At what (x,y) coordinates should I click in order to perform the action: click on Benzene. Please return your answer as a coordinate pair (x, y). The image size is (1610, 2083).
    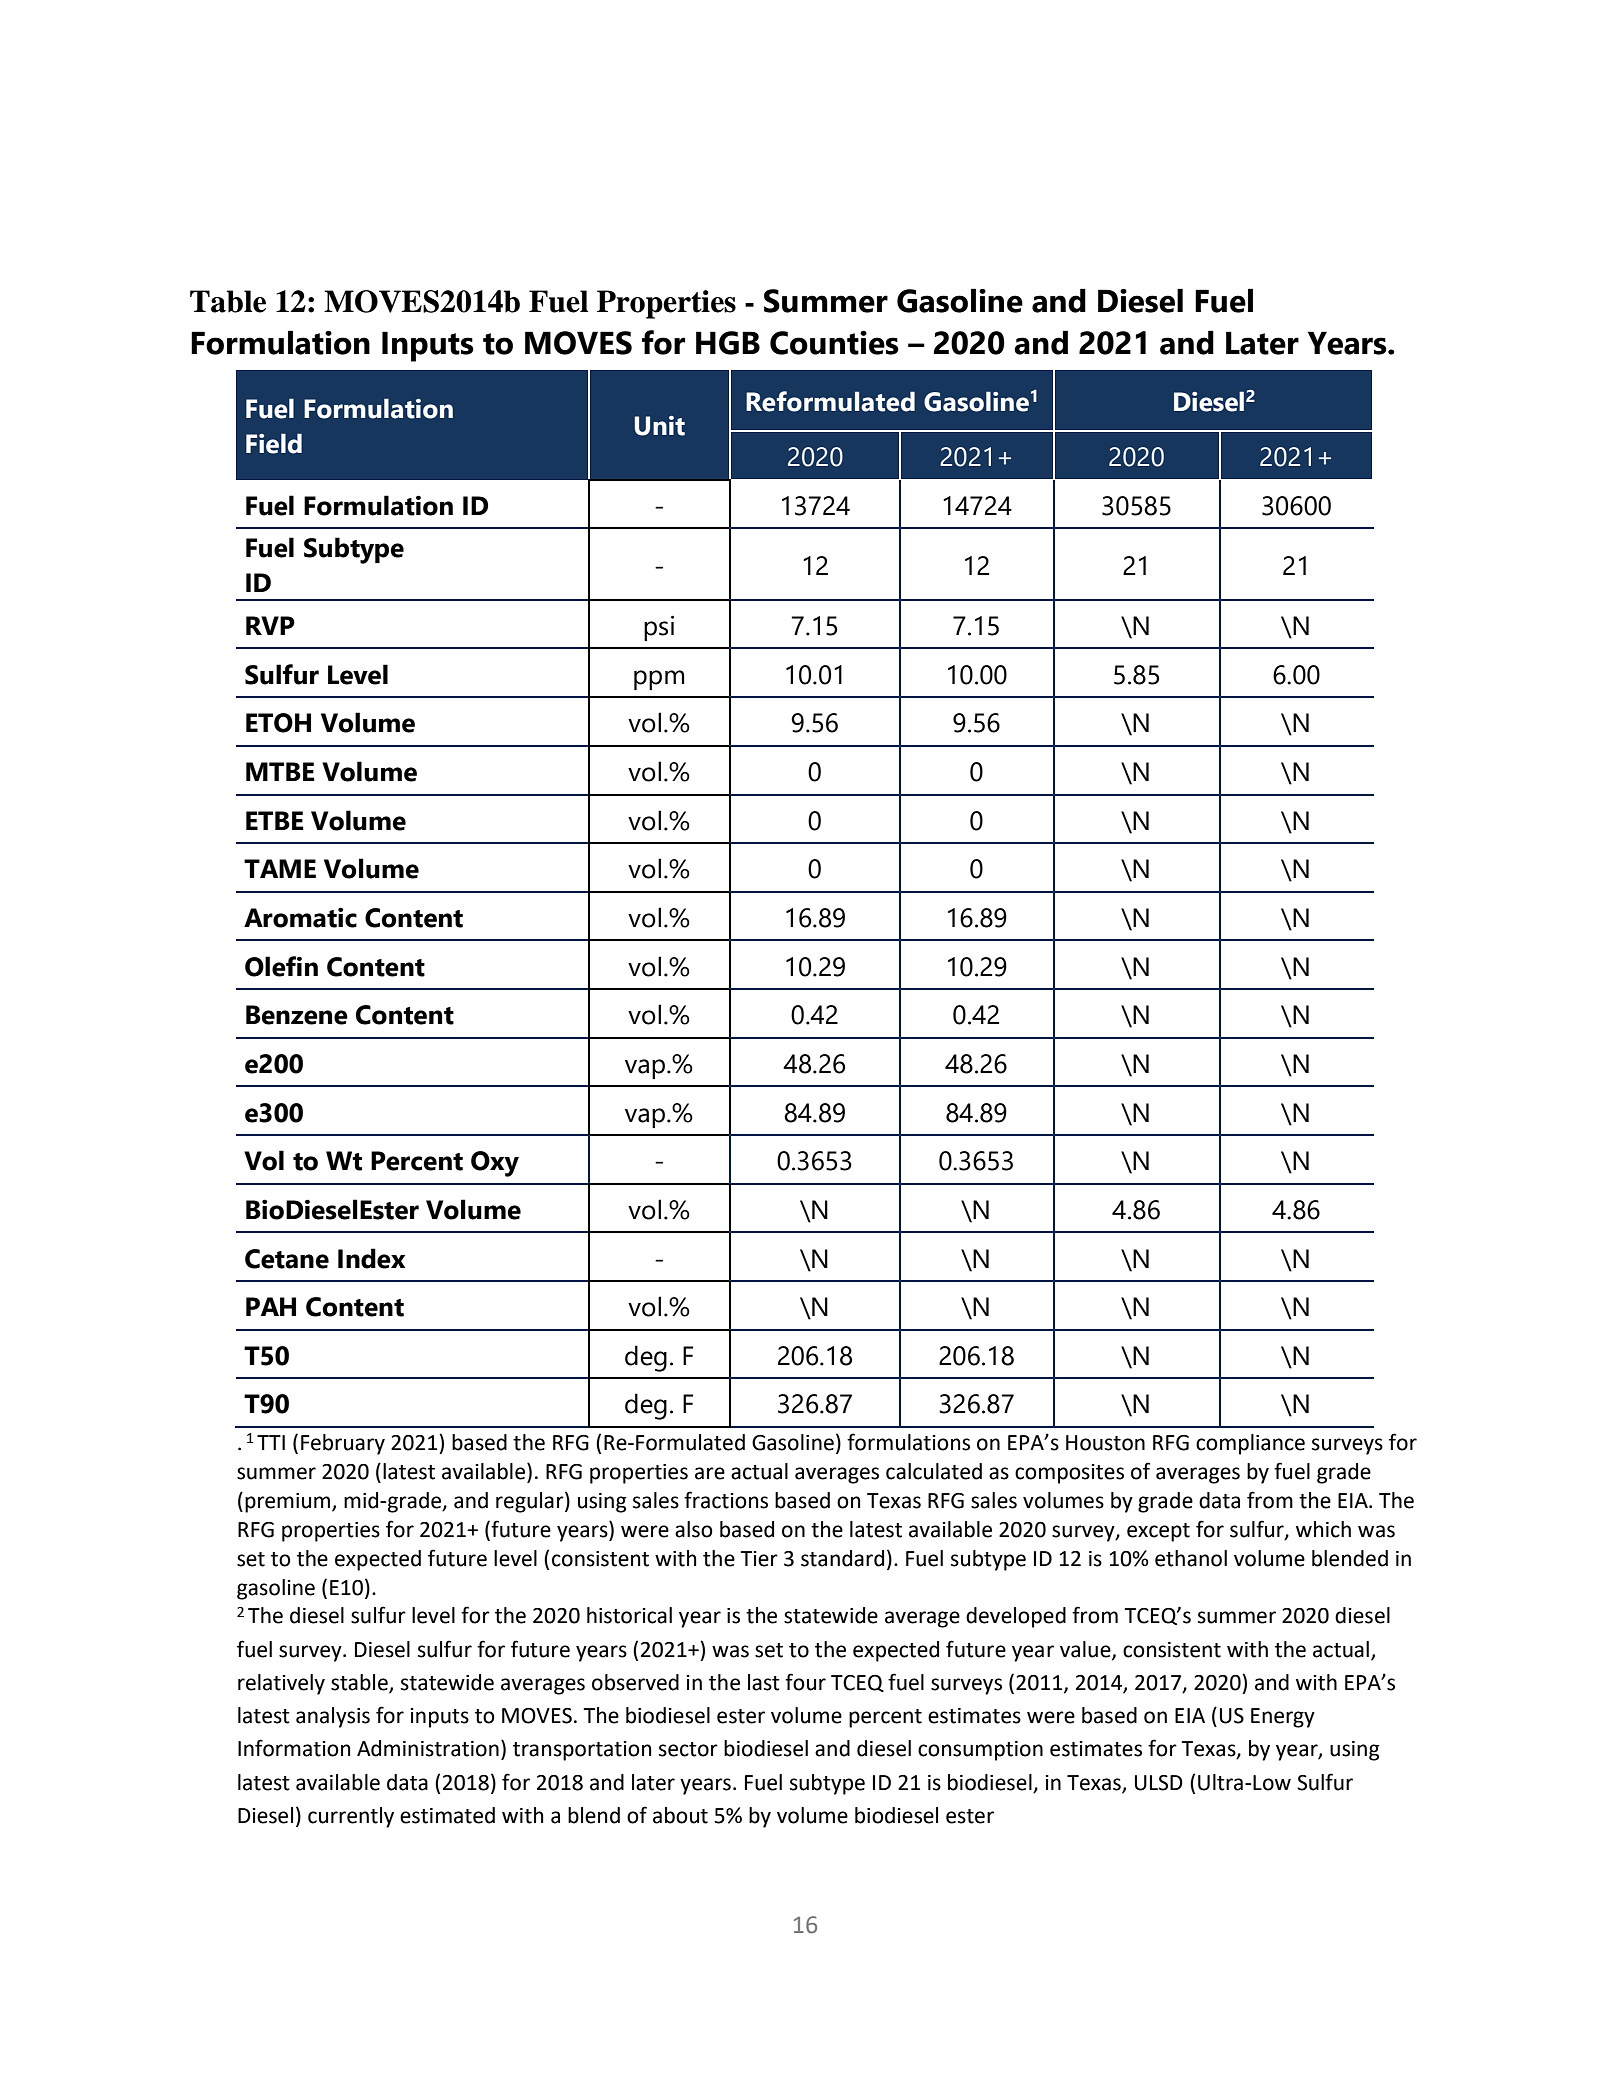
    Looking at the image, I should click on (297, 1015).
